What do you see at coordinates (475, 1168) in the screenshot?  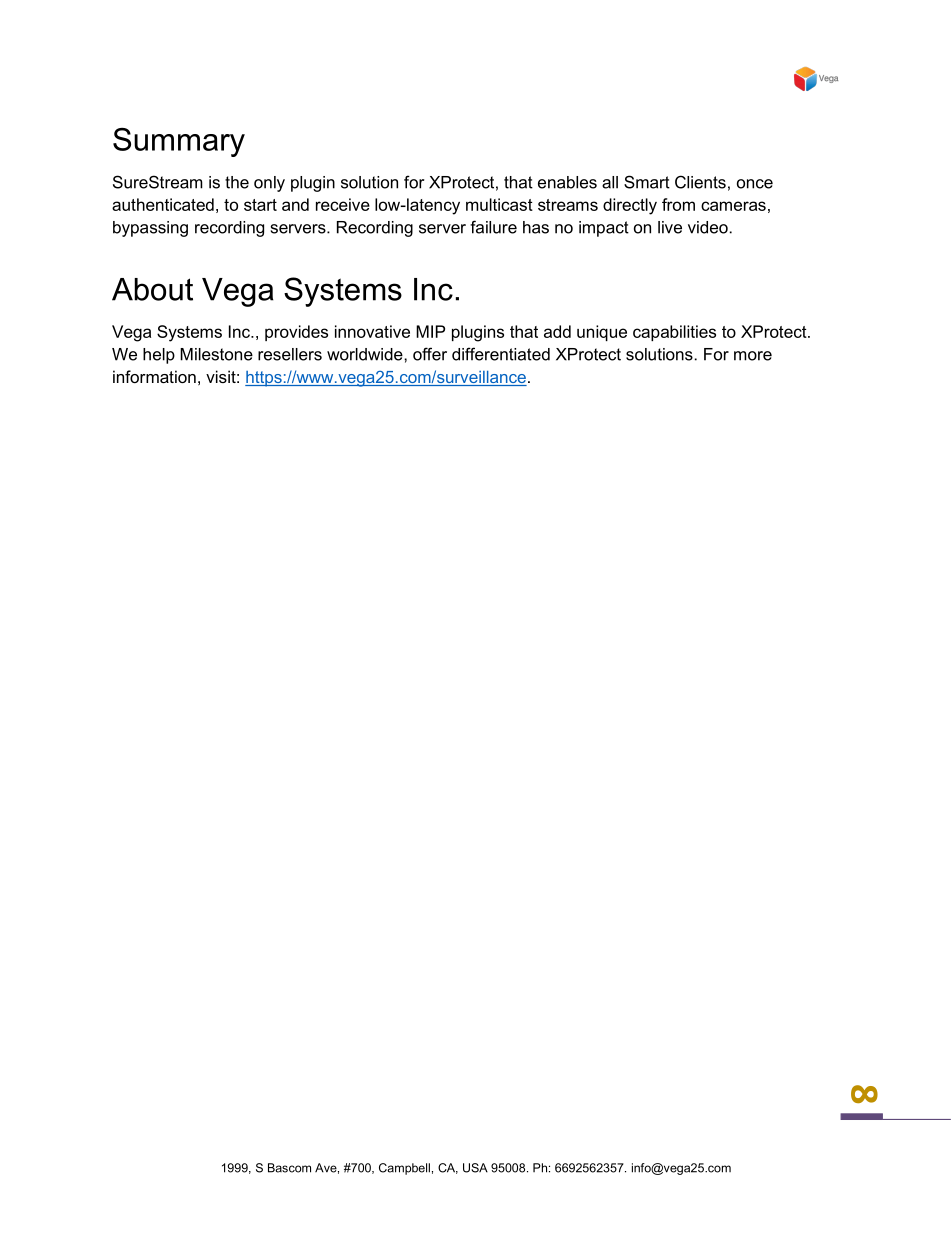 I see `USA` at bounding box center [475, 1168].
